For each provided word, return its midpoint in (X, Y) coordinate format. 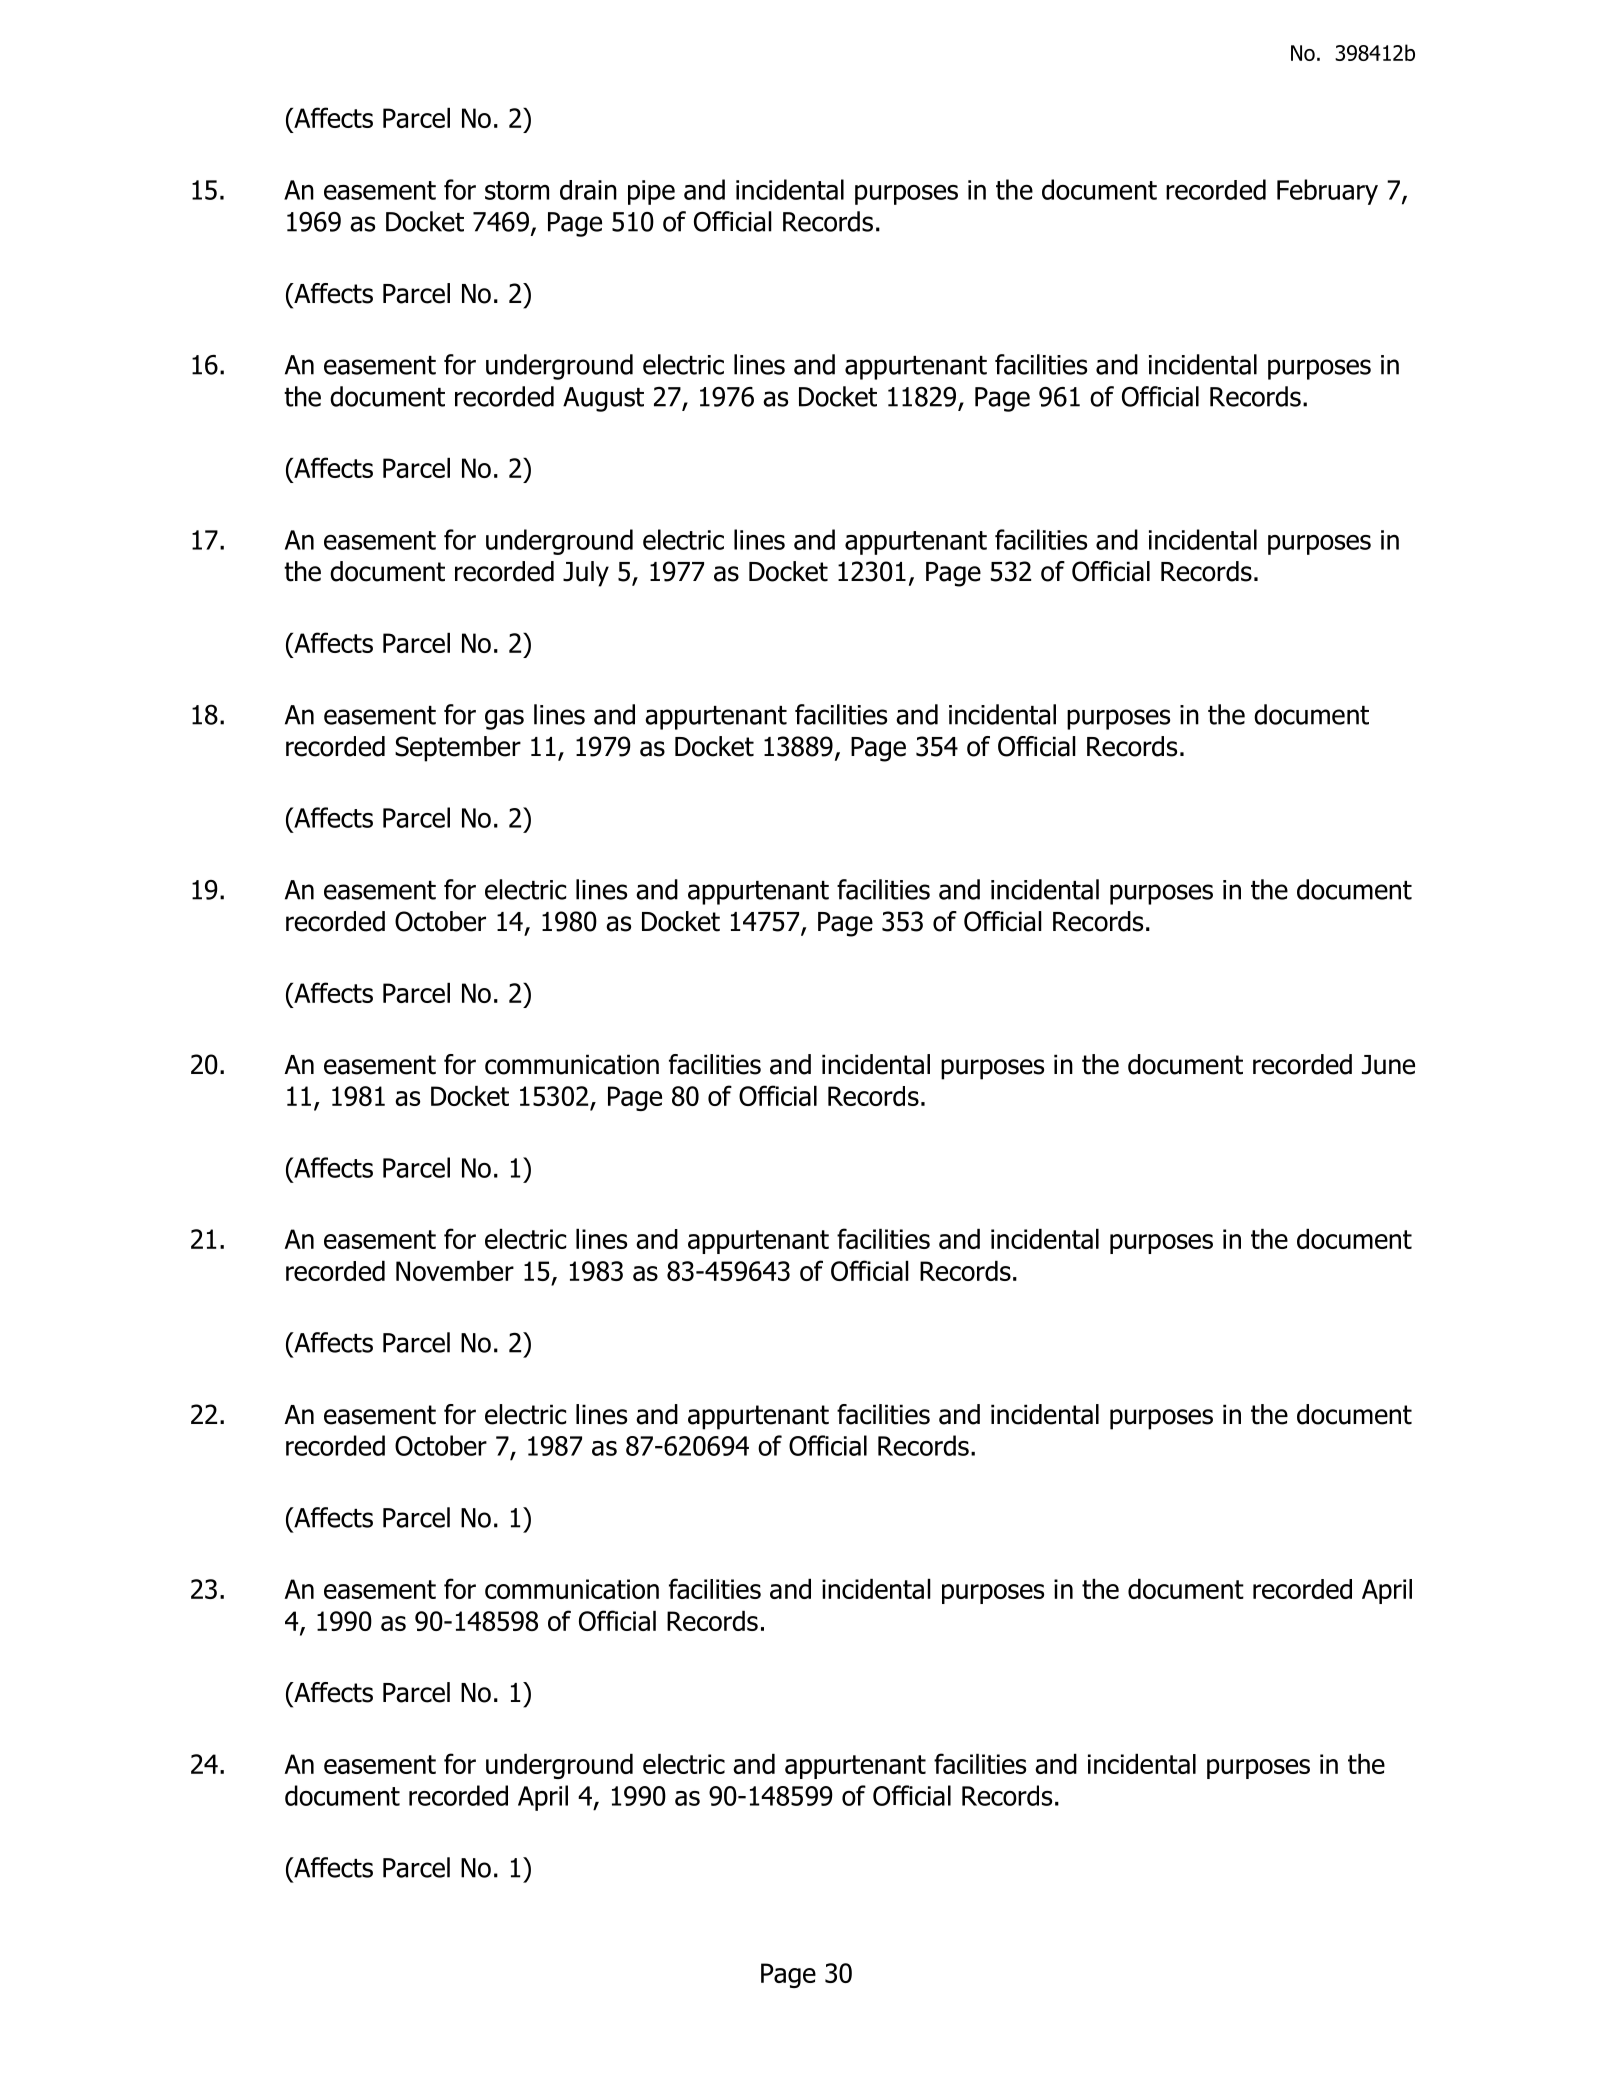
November (455, 1271)
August (603, 399)
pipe (651, 192)
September (458, 749)
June (1388, 1065)
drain (588, 190)
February (1327, 192)
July (586, 574)
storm (517, 190)
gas (504, 719)
